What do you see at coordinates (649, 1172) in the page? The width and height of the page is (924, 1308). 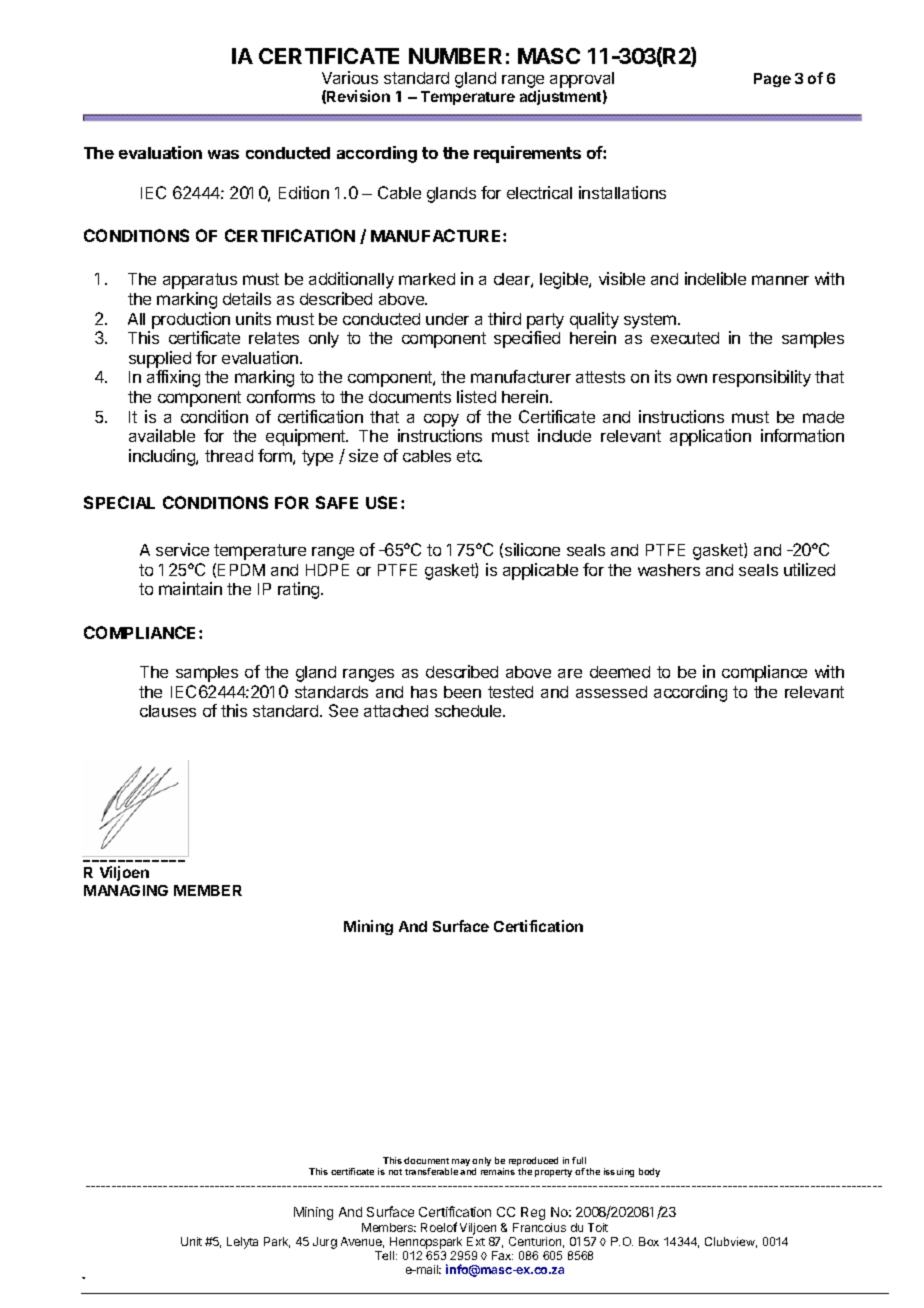 I see `body` at bounding box center [649, 1172].
